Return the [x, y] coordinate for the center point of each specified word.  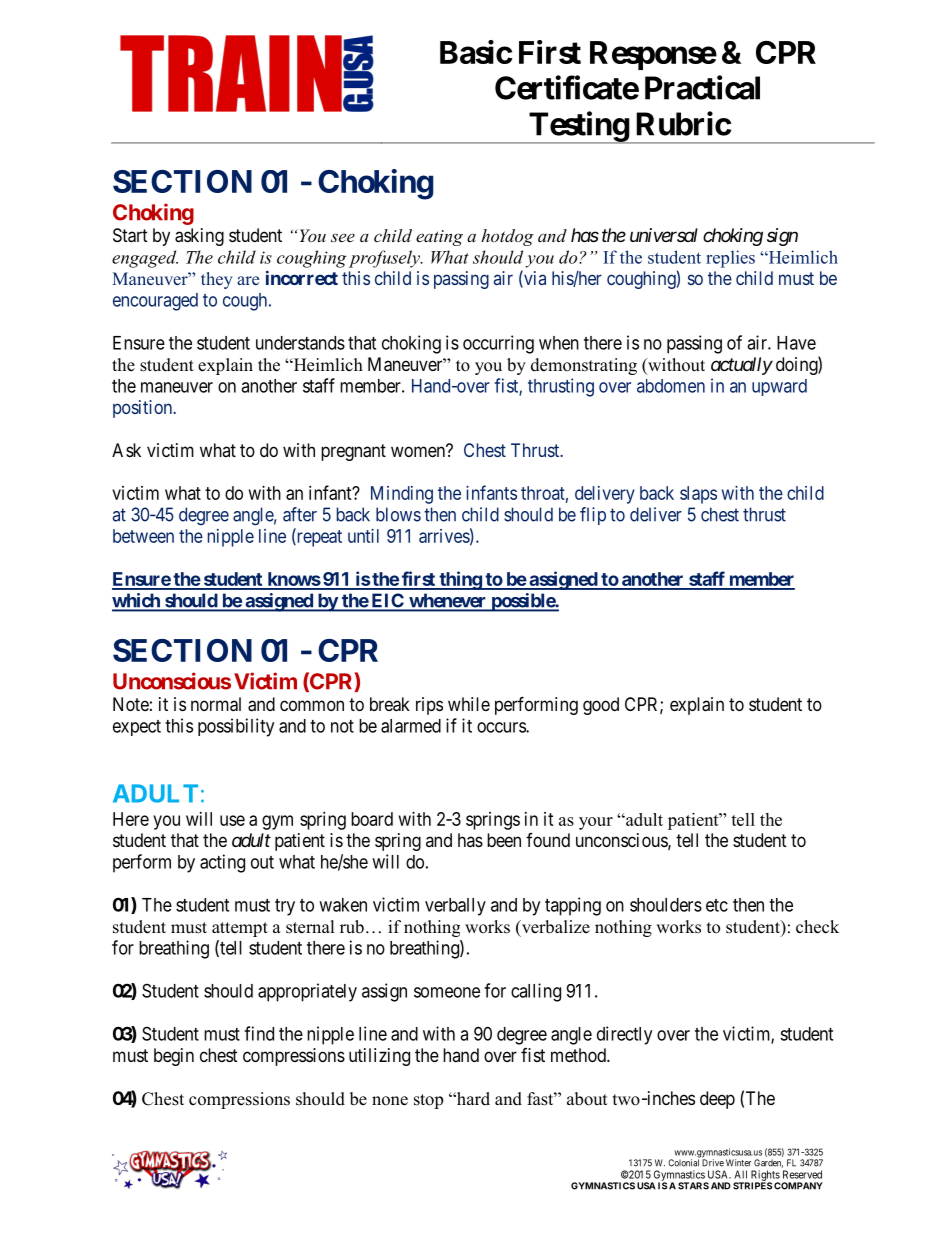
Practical [702, 87]
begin [174, 1057]
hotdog [507, 237]
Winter [738, 1163]
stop [428, 1101]
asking [199, 237]
